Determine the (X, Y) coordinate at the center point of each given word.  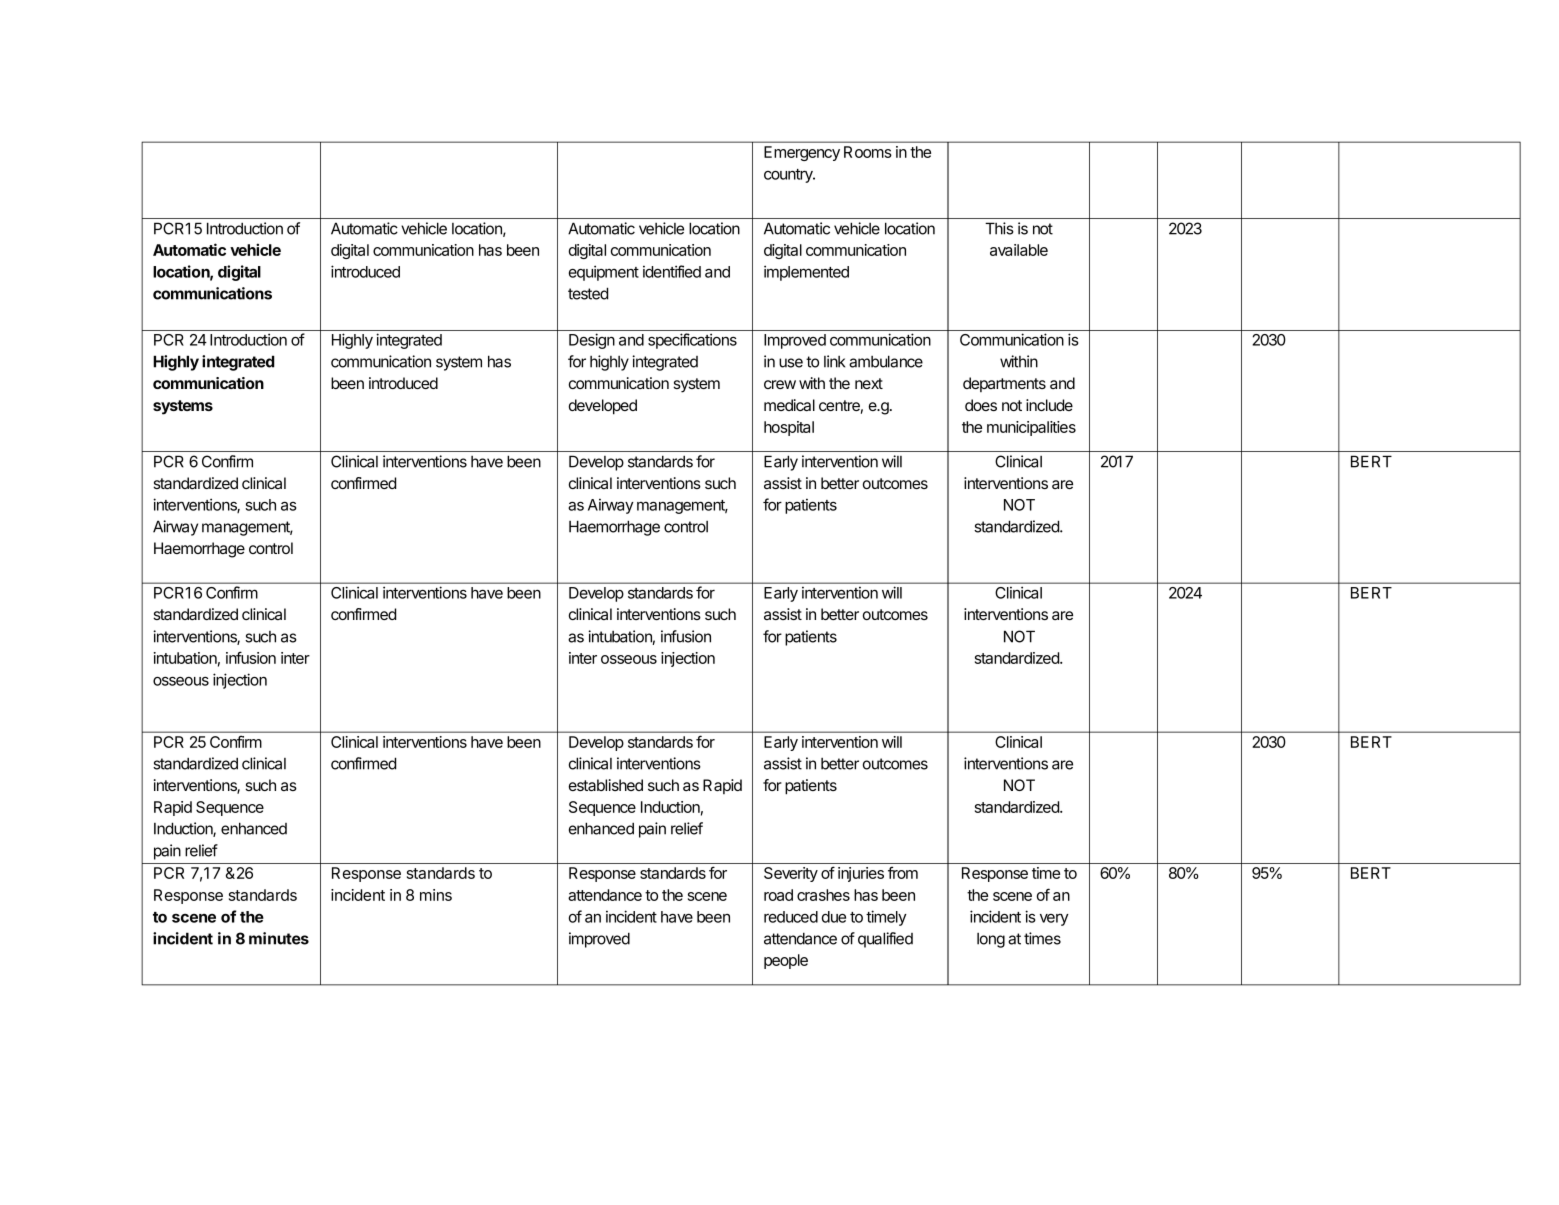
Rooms (868, 152)
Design (592, 341)
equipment (604, 273)
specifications (692, 341)
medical (789, 405)
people (786, 961)
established (606, 785)
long (991, 940)
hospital (789, 428)
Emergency (802, 153)
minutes (279, 938)
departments (1004, 384)
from (903, 872)
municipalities (1031, 428)
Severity (791, 874)
